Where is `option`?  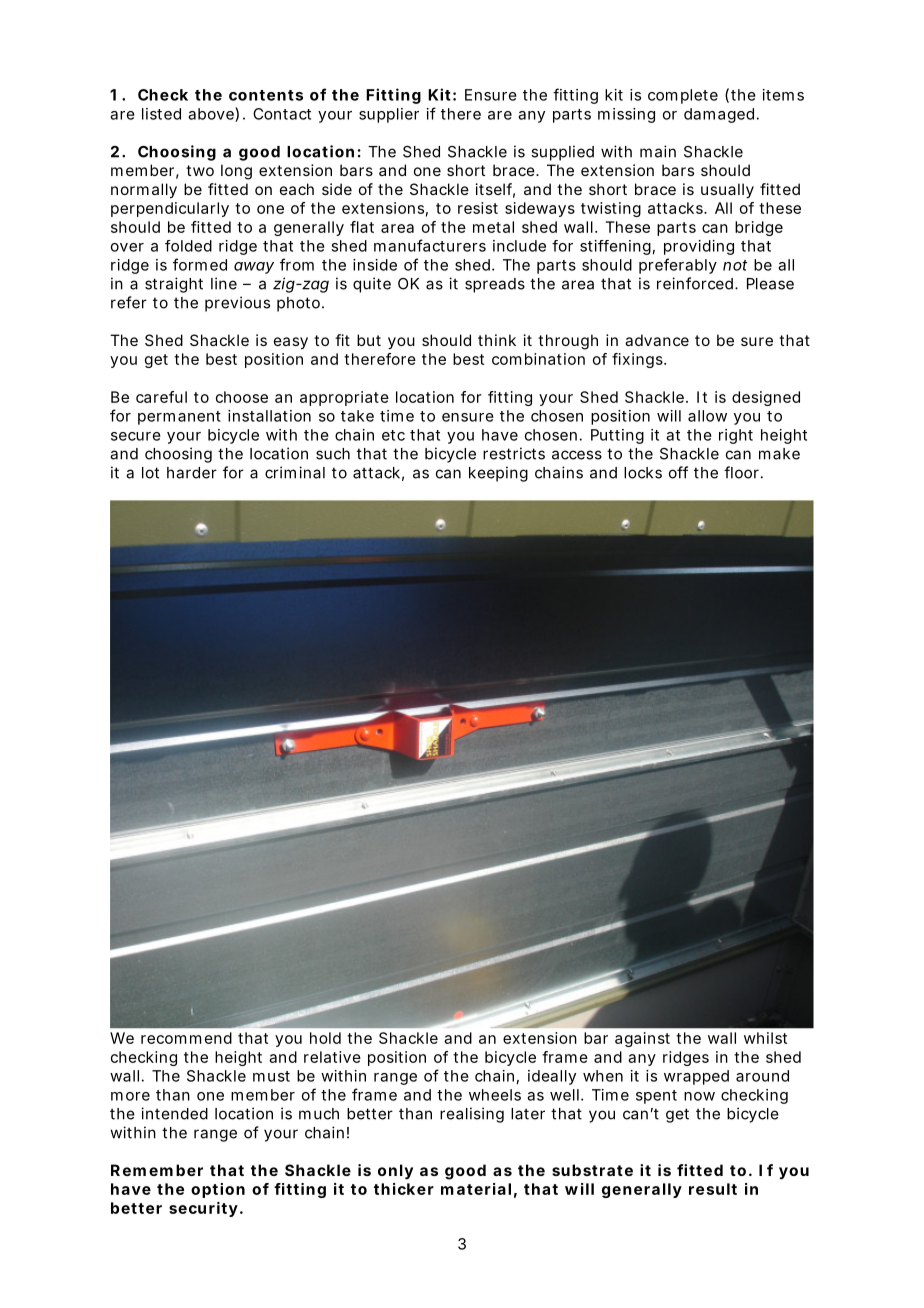 option is located at coordinates (218, 1190).
